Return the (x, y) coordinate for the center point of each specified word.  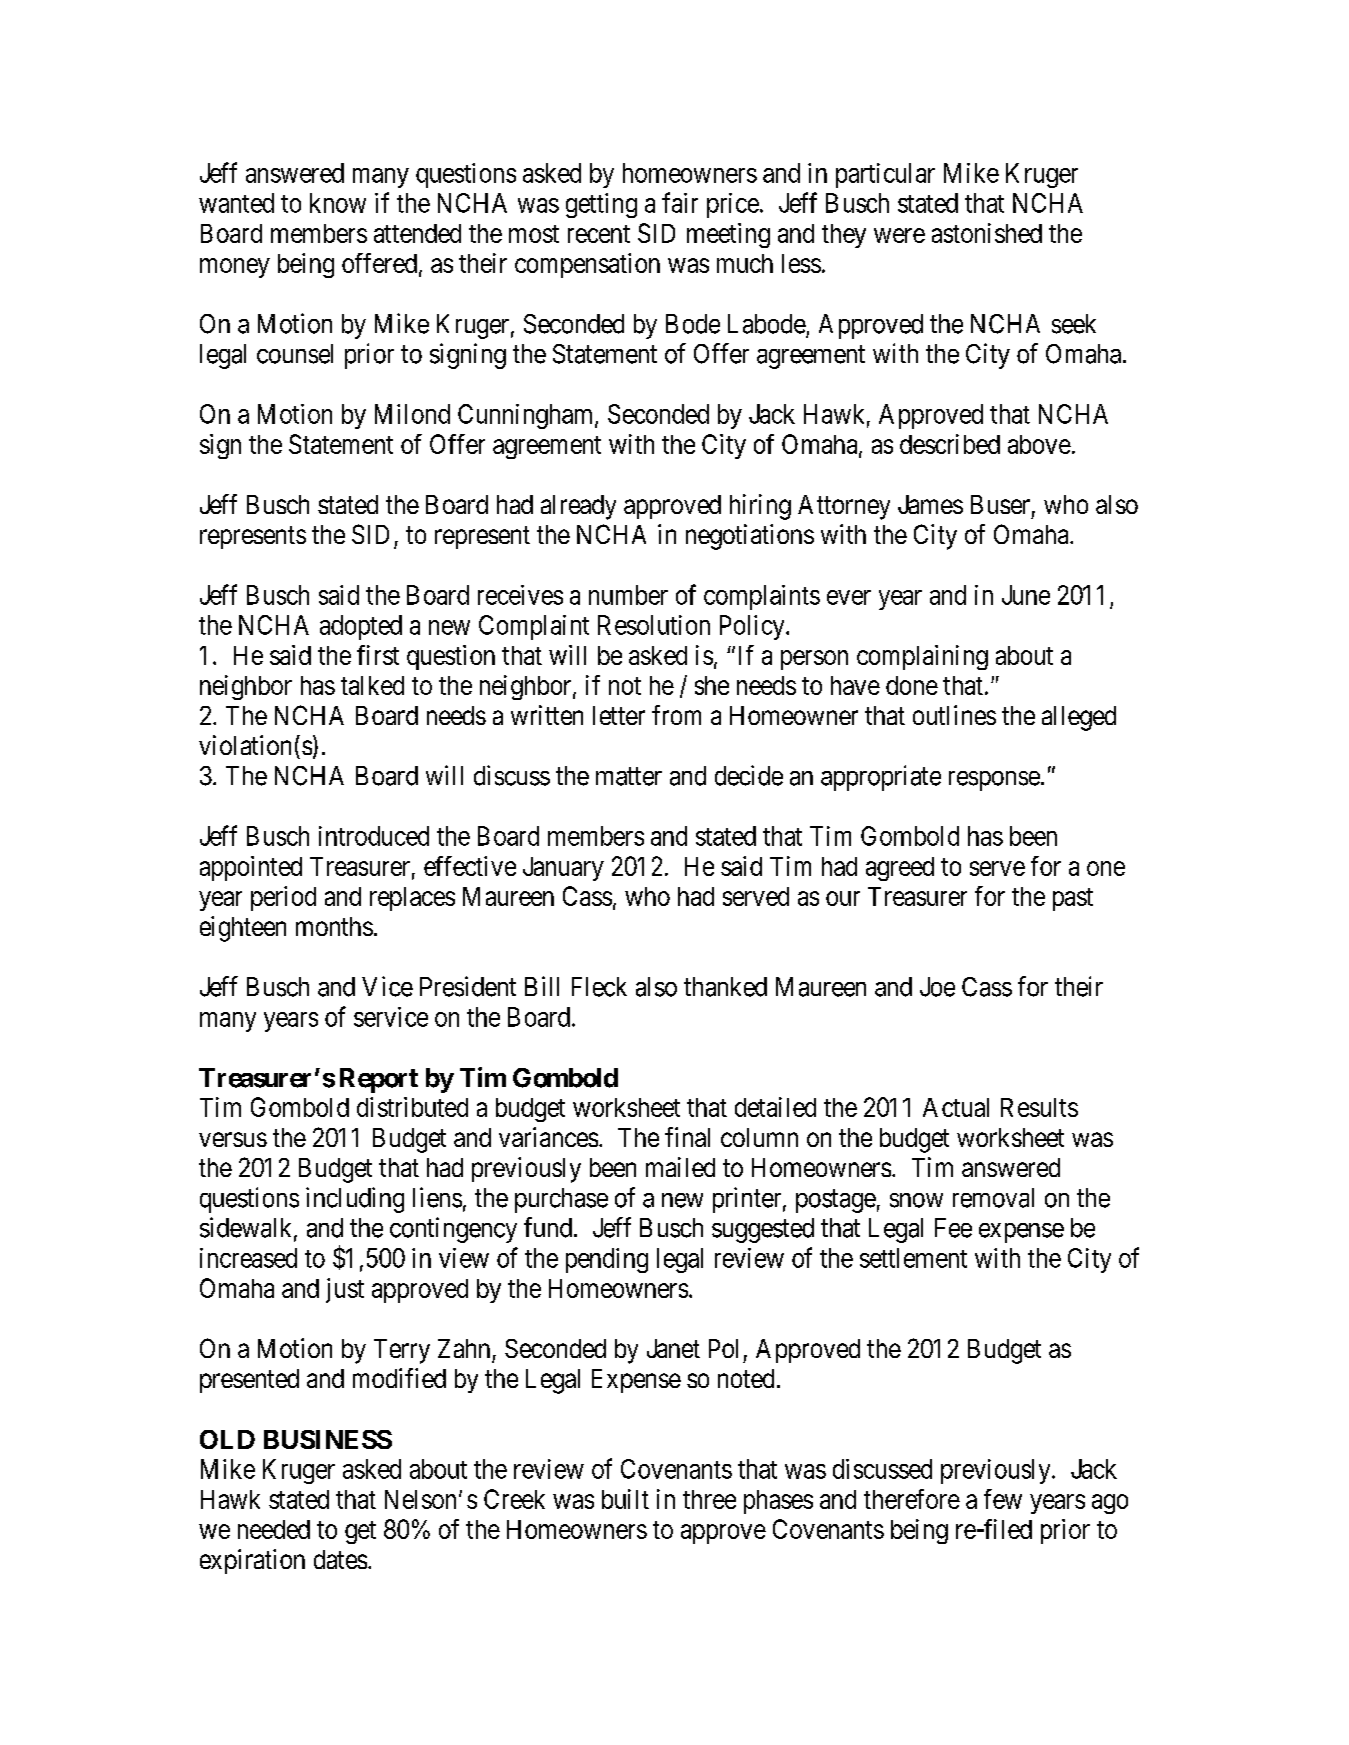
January (563, 869)
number (628, 595)
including (355, 1200)
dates (340, 1559)
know (338, 203)
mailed (680, 1167)
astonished (987, 233)
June (1026, 595)
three (709, 1499)
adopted (361, 627)
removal (993, 1198)
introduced (374, 836)
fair (680, 202)
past (1073, 899)
